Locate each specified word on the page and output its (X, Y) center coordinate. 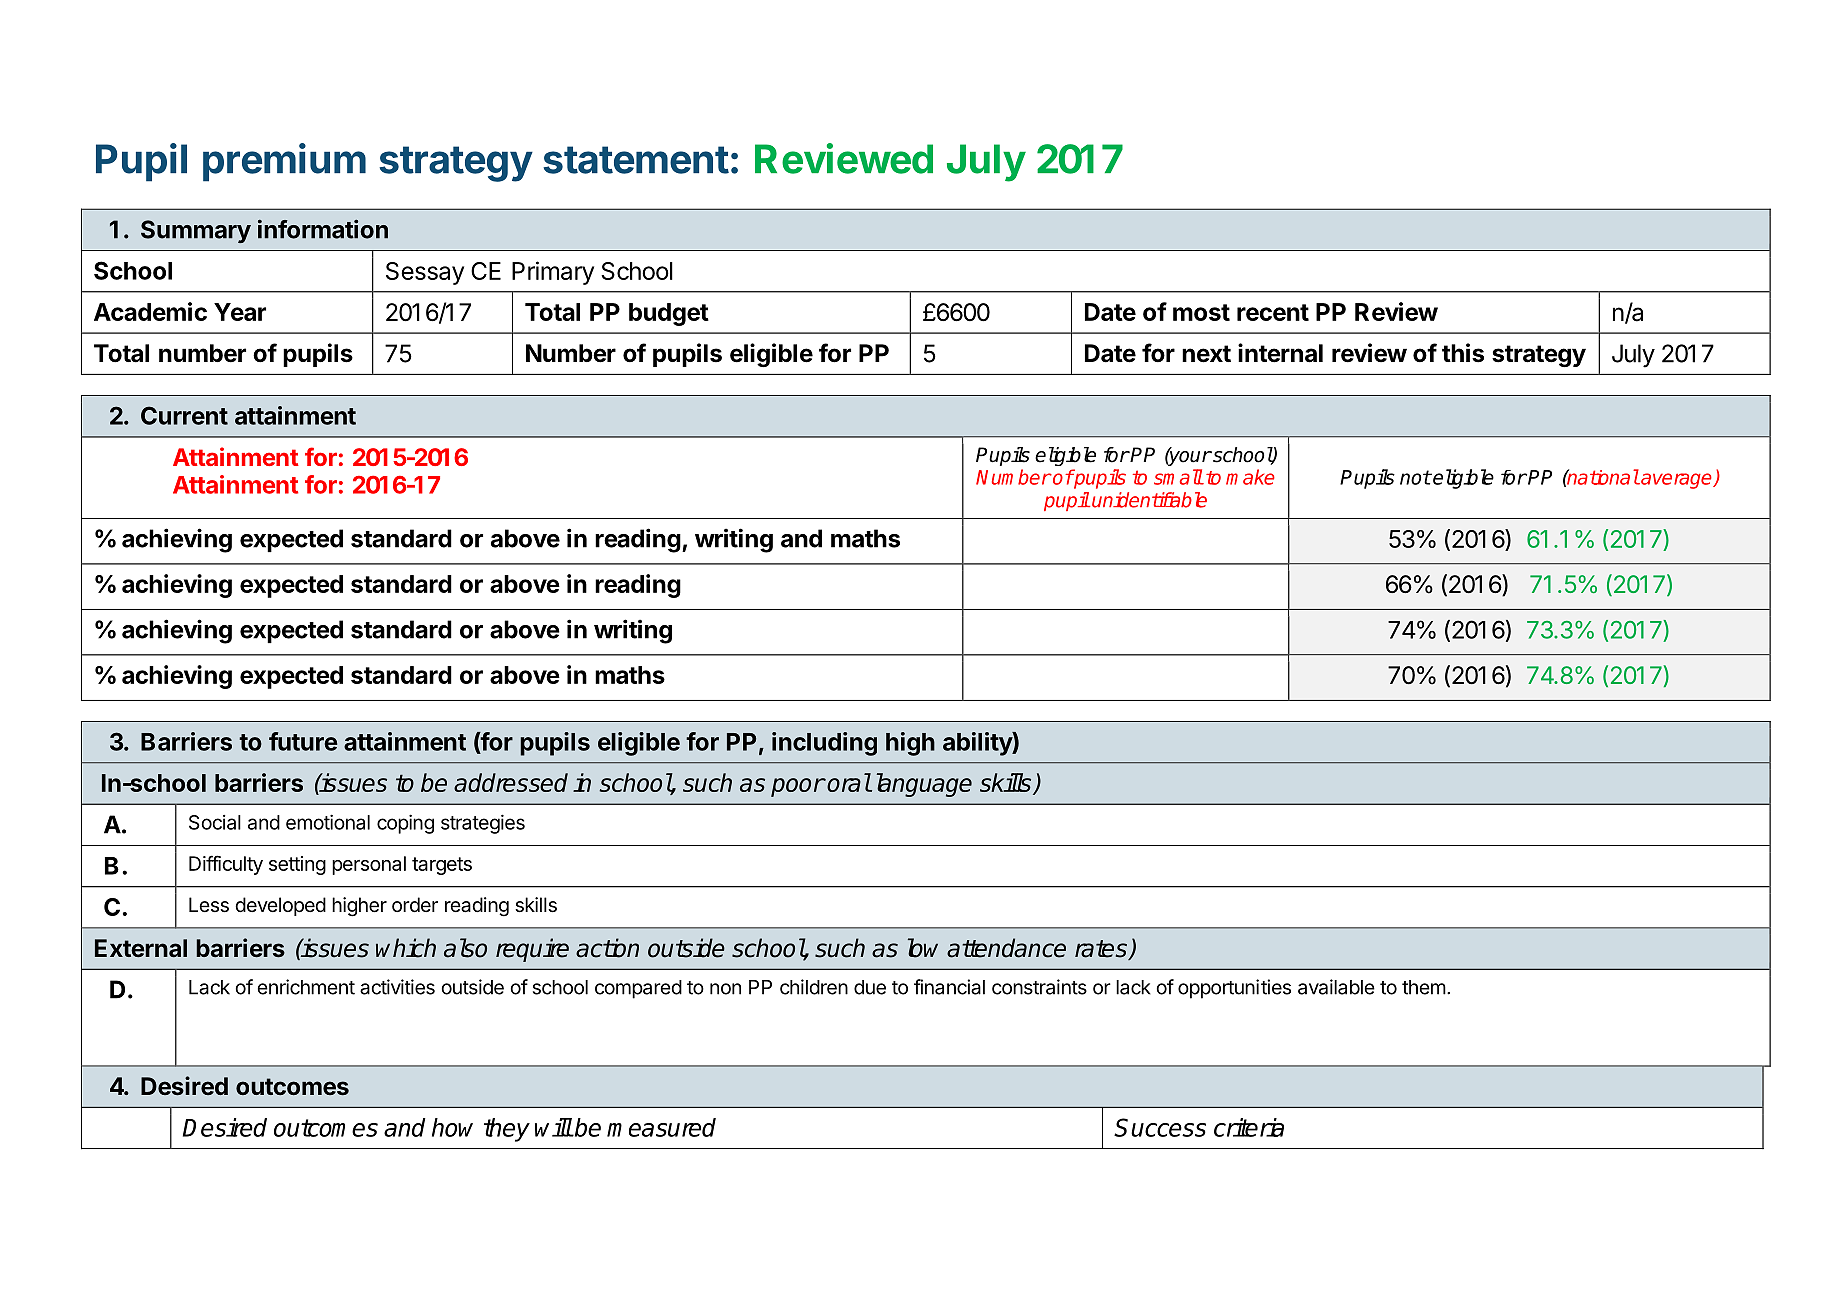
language (924, 785)
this (1463, 353)
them (1424, 987)
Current (184, 415)
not (1415, 477)
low (923, 948)
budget (669, 314)
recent (1273, 312)
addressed (511, 782)
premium (284, 162)
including (824, 744)
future (303, 741)
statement (636, 160)
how (452, 1127)
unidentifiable (1149, 500)
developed (280, 906)
